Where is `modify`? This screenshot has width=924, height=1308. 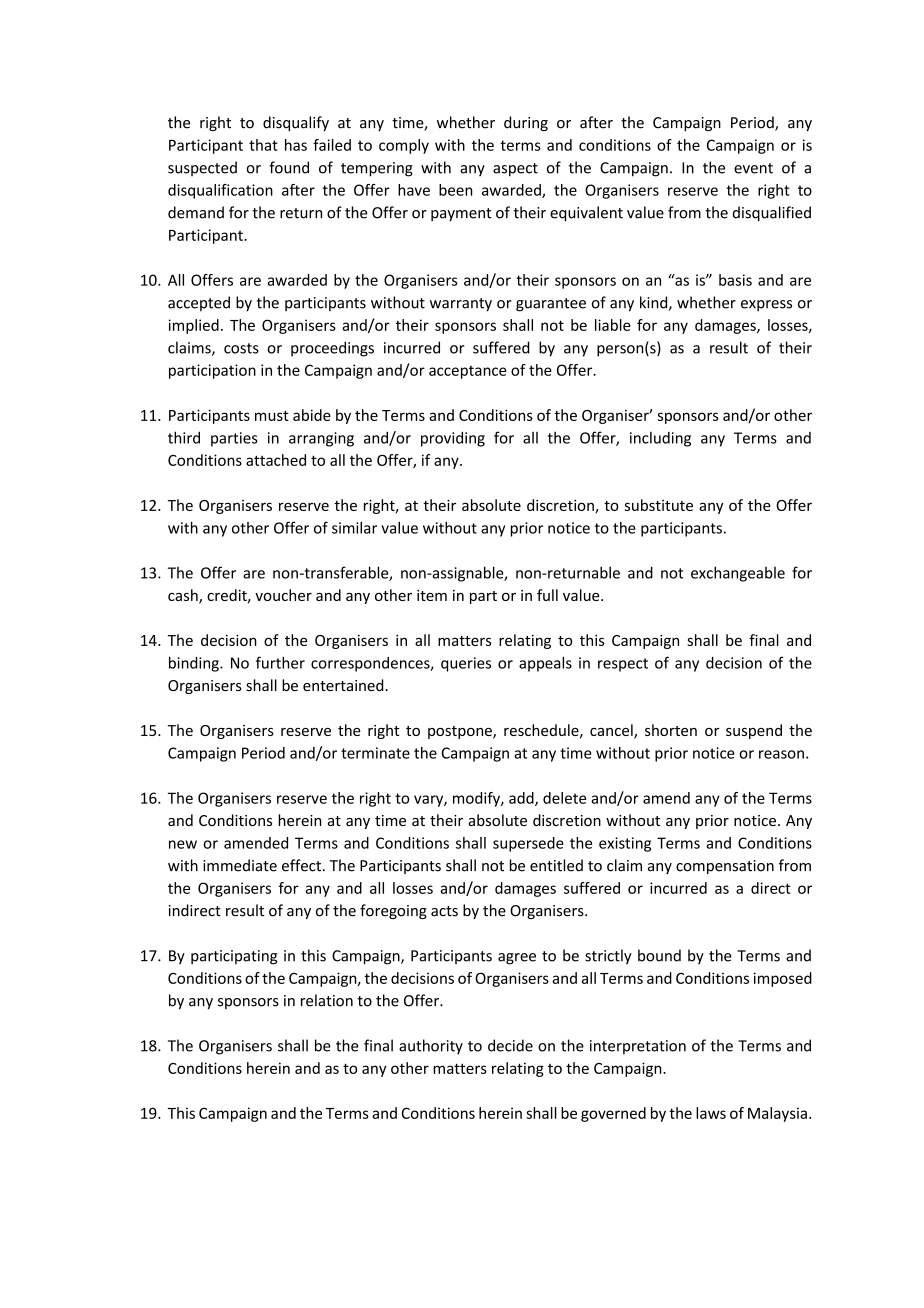 modify is located at coordinates (477, 799).
